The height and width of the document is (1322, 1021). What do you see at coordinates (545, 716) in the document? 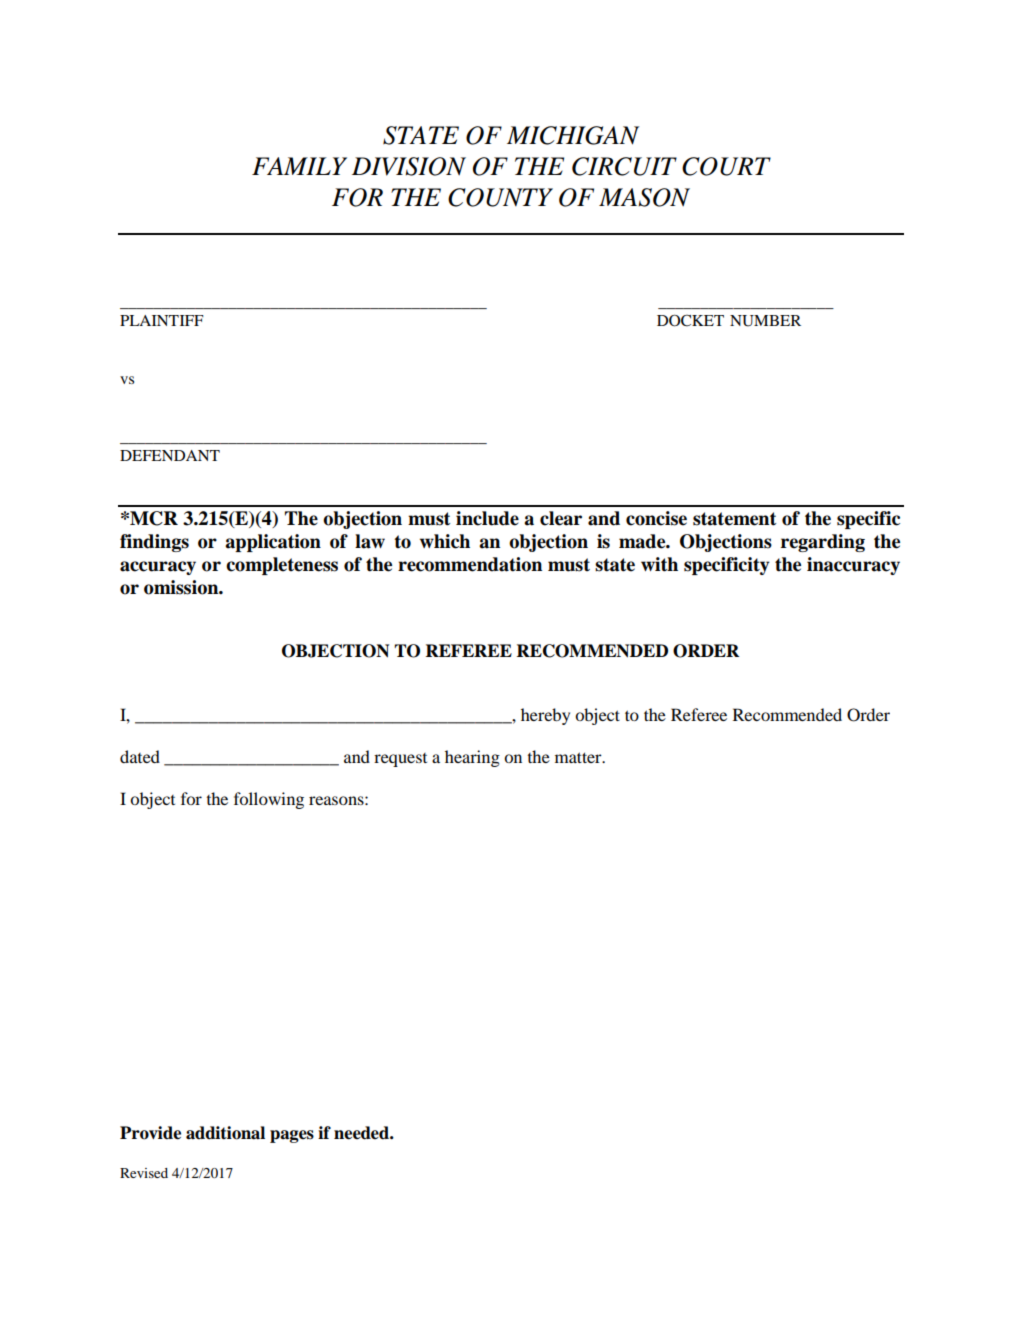
I see `hereby` at bounding box center [545, 716].
